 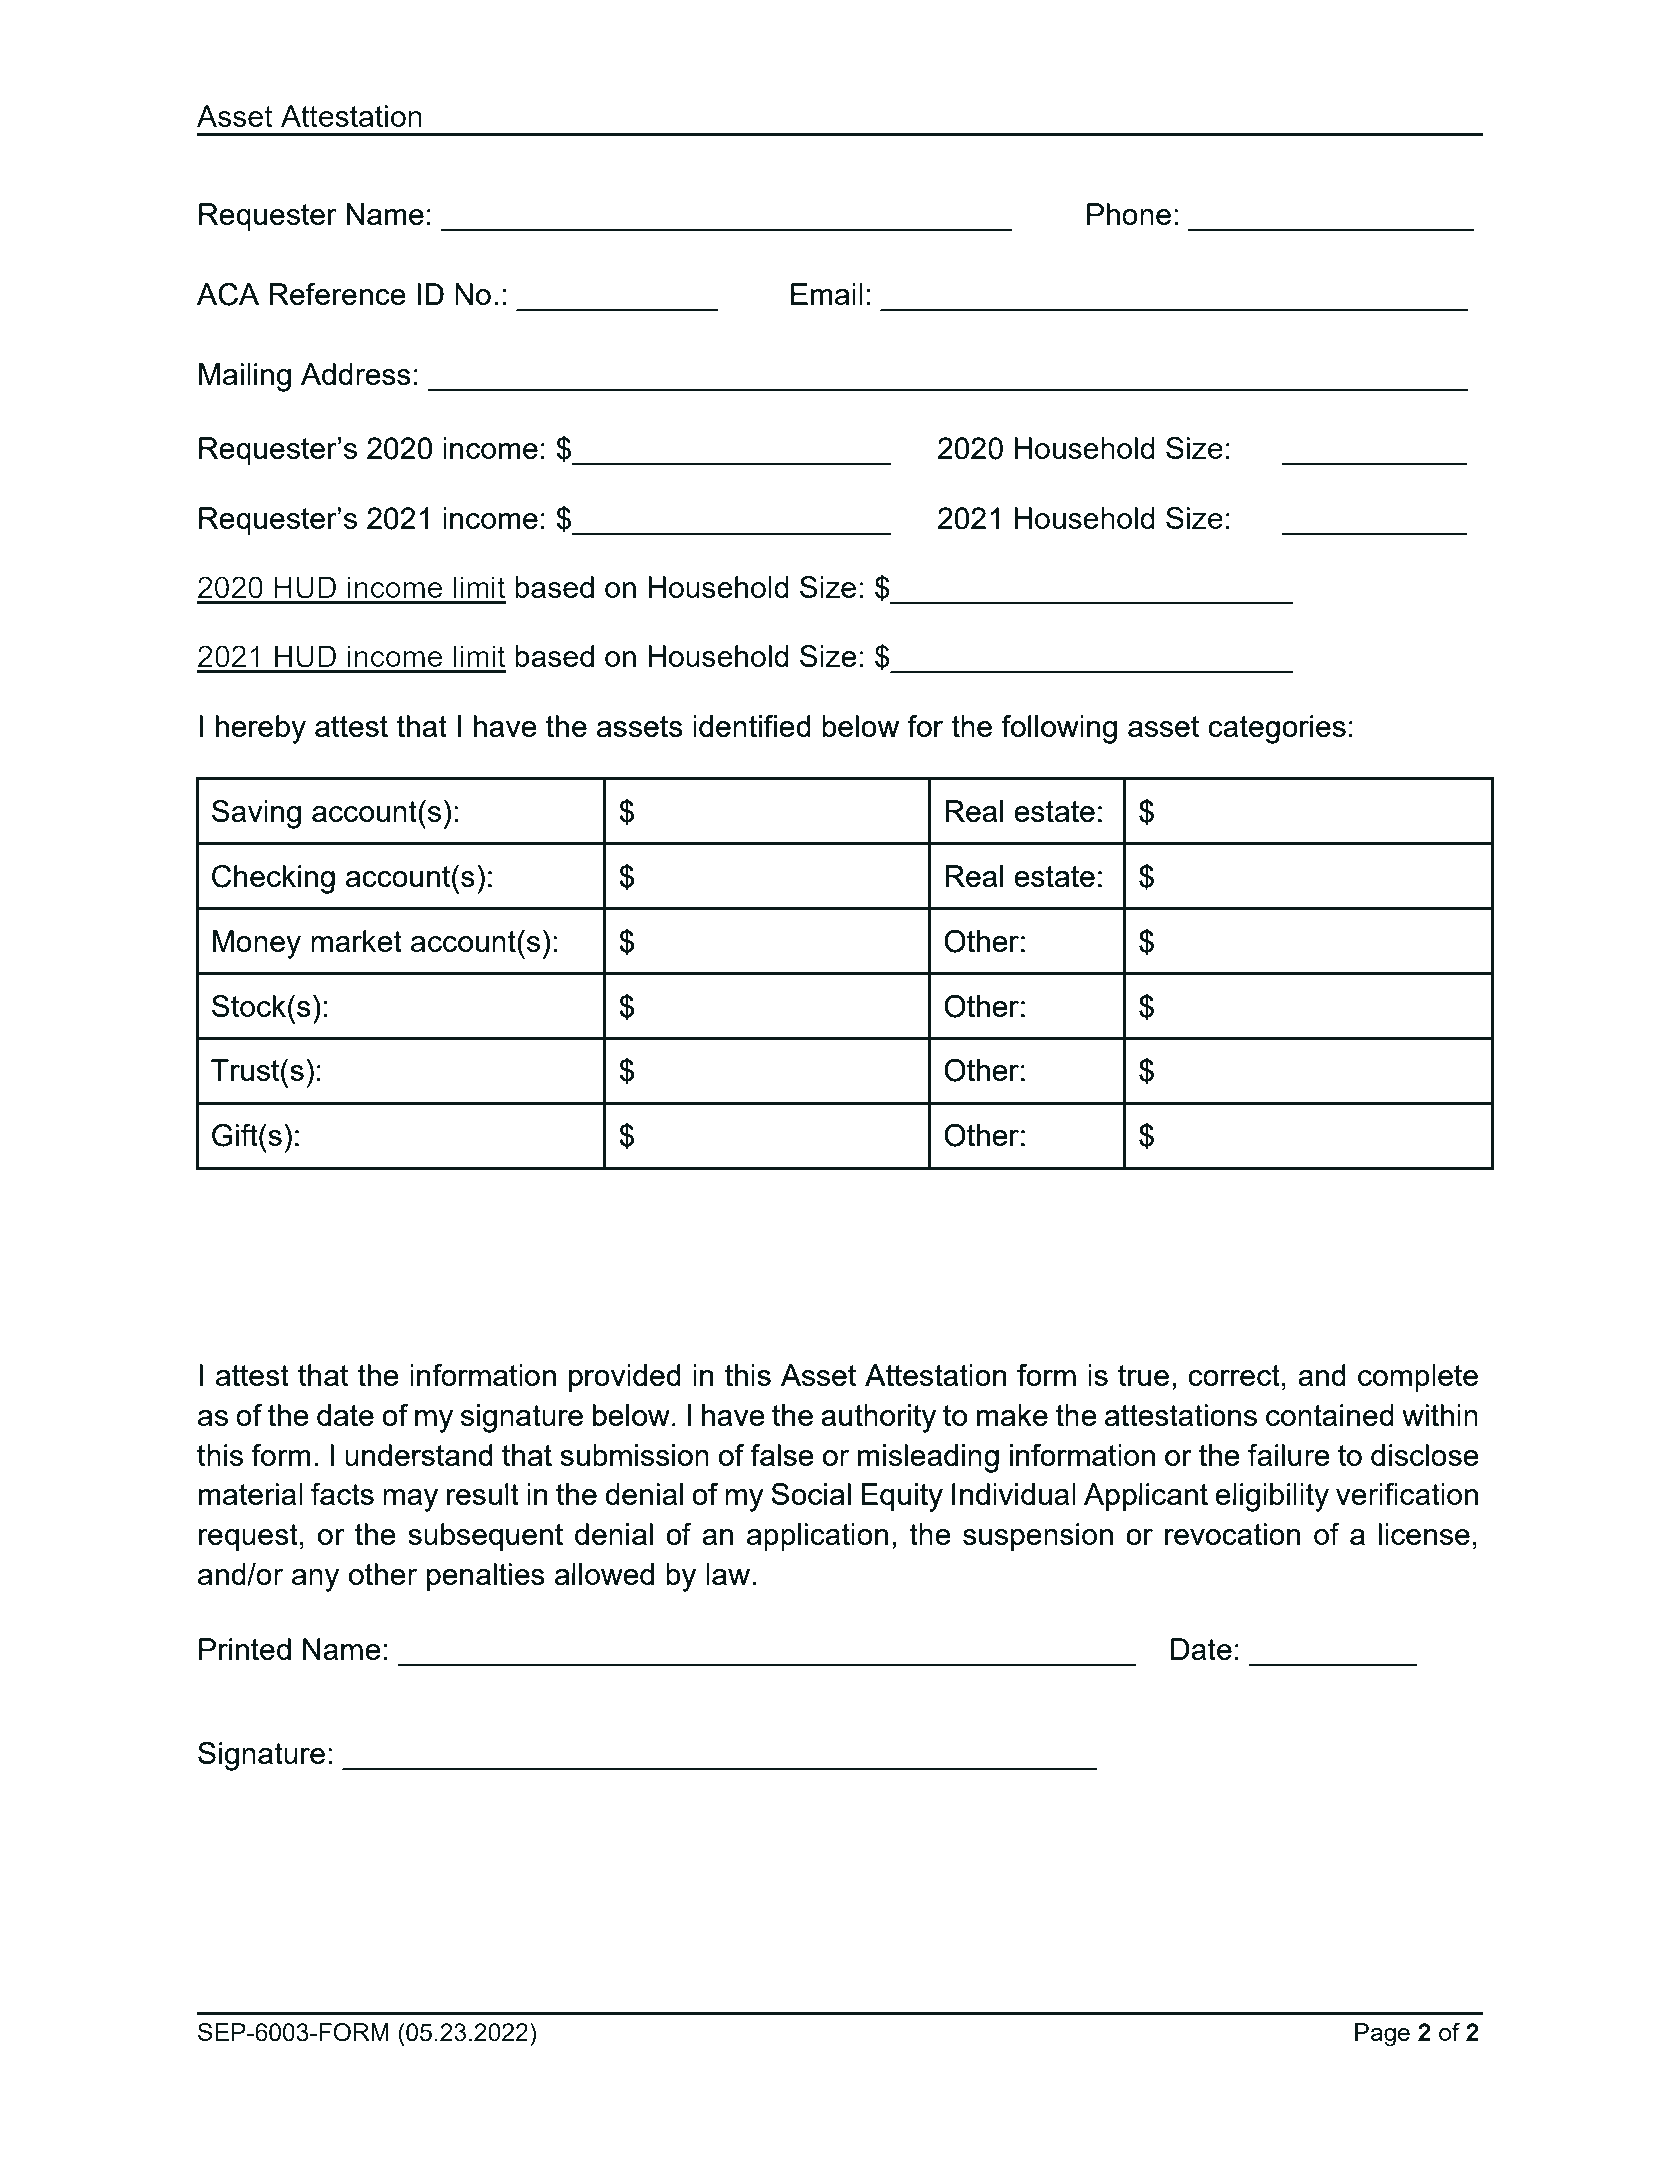 What do you see at coordinates (827, 294) in the page?
I see `Email` at bounding box center [827, 294].
